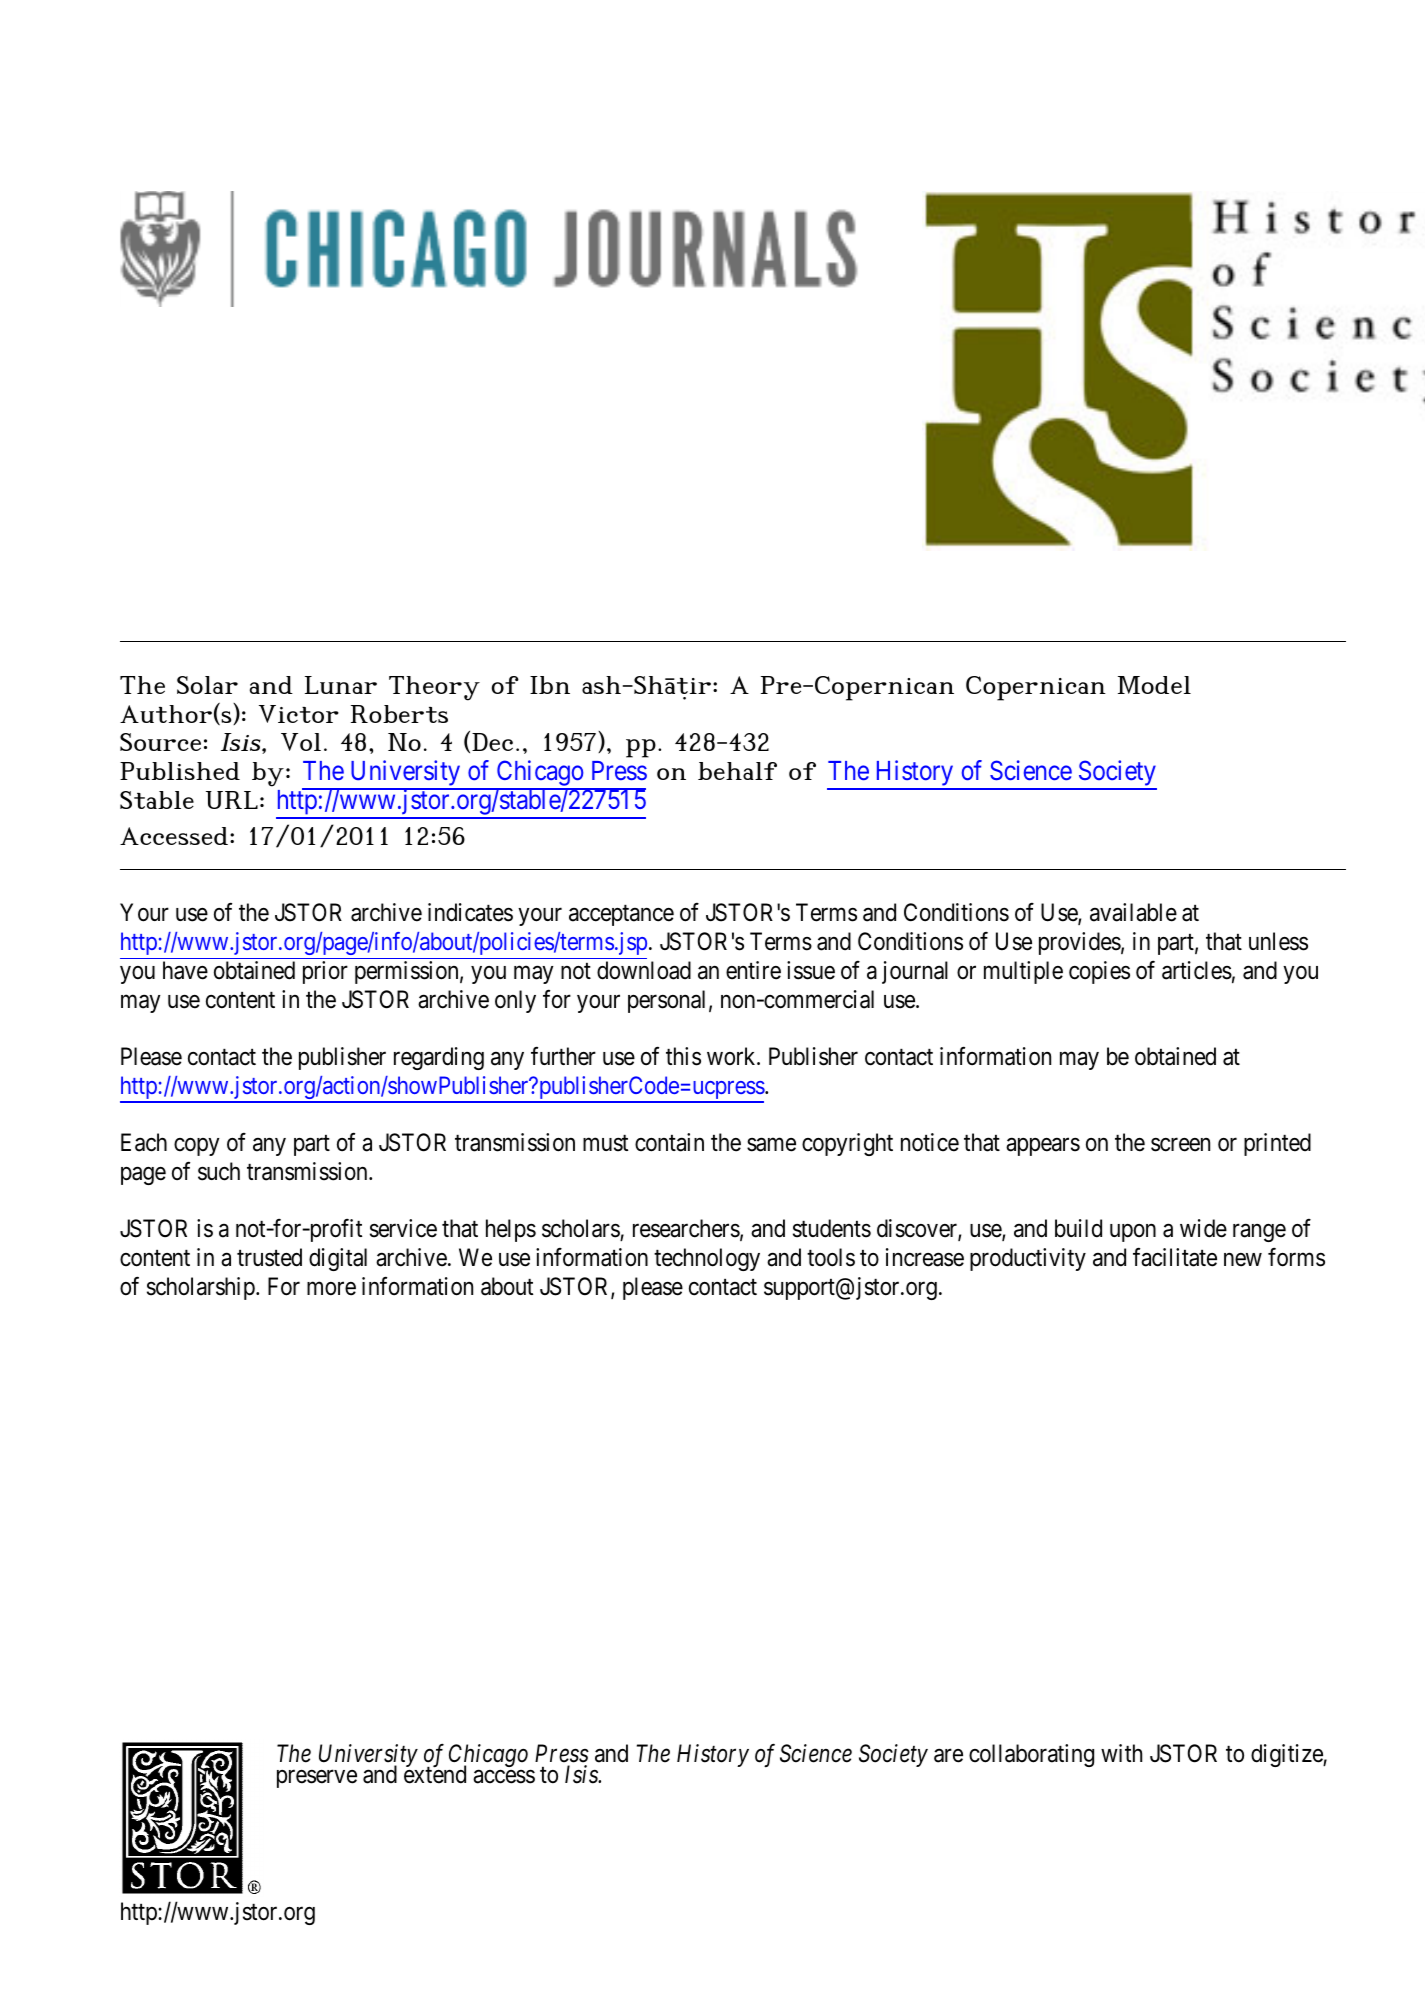 The image size is (1425, 2016). I want to click on available, so click(1133, 912).
